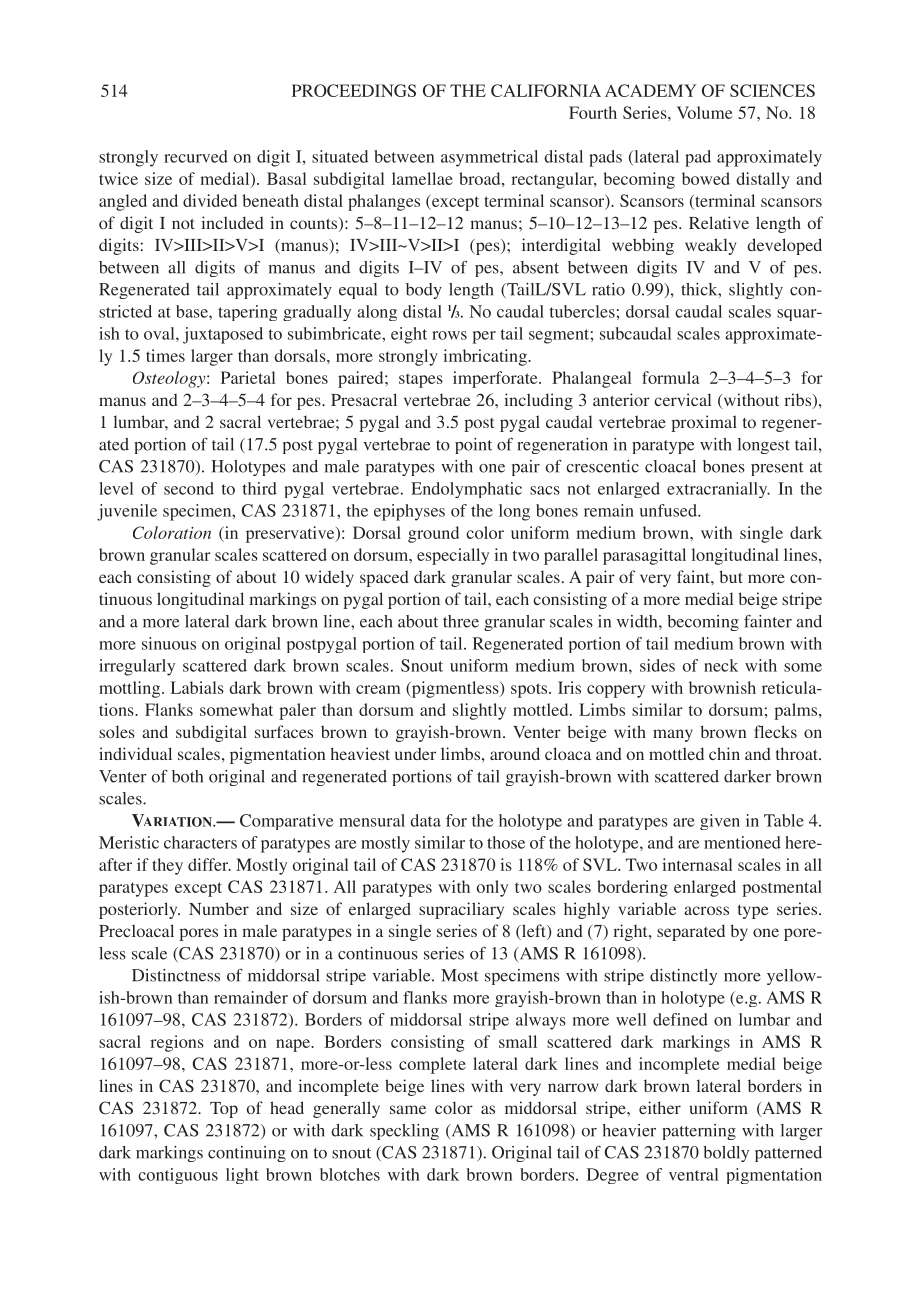 This screenshot has height=1316, width=921. I want to click on Volume, so click(704, 112).
